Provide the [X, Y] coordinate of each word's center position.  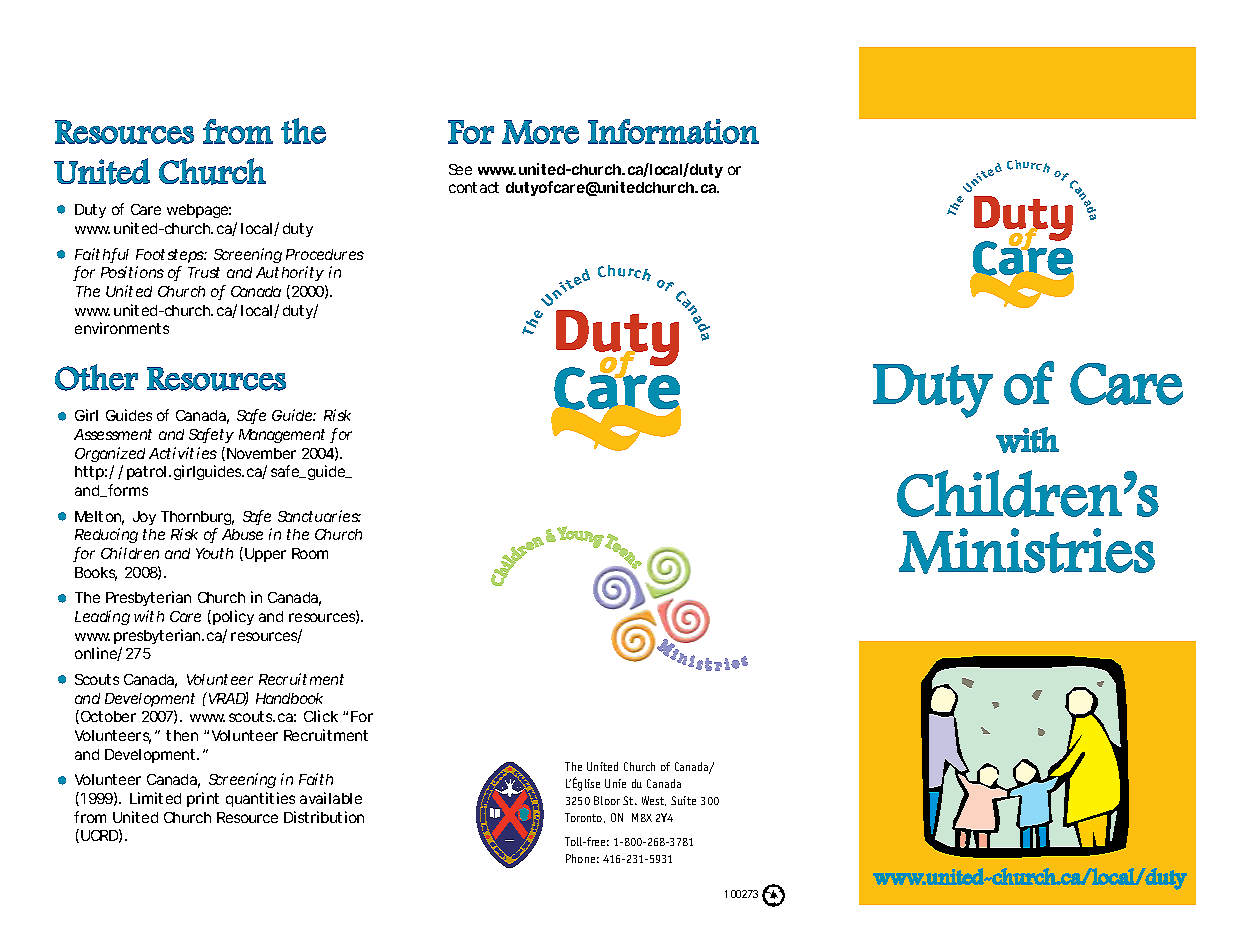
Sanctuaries [319, 516]
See [460, 169]
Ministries [1027, 551]
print [203, 799]
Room [310, 553]
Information [673, 131]
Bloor [607, 800]
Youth [214, 553]
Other [96, 377]
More [540, 132]
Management [282, 436]
